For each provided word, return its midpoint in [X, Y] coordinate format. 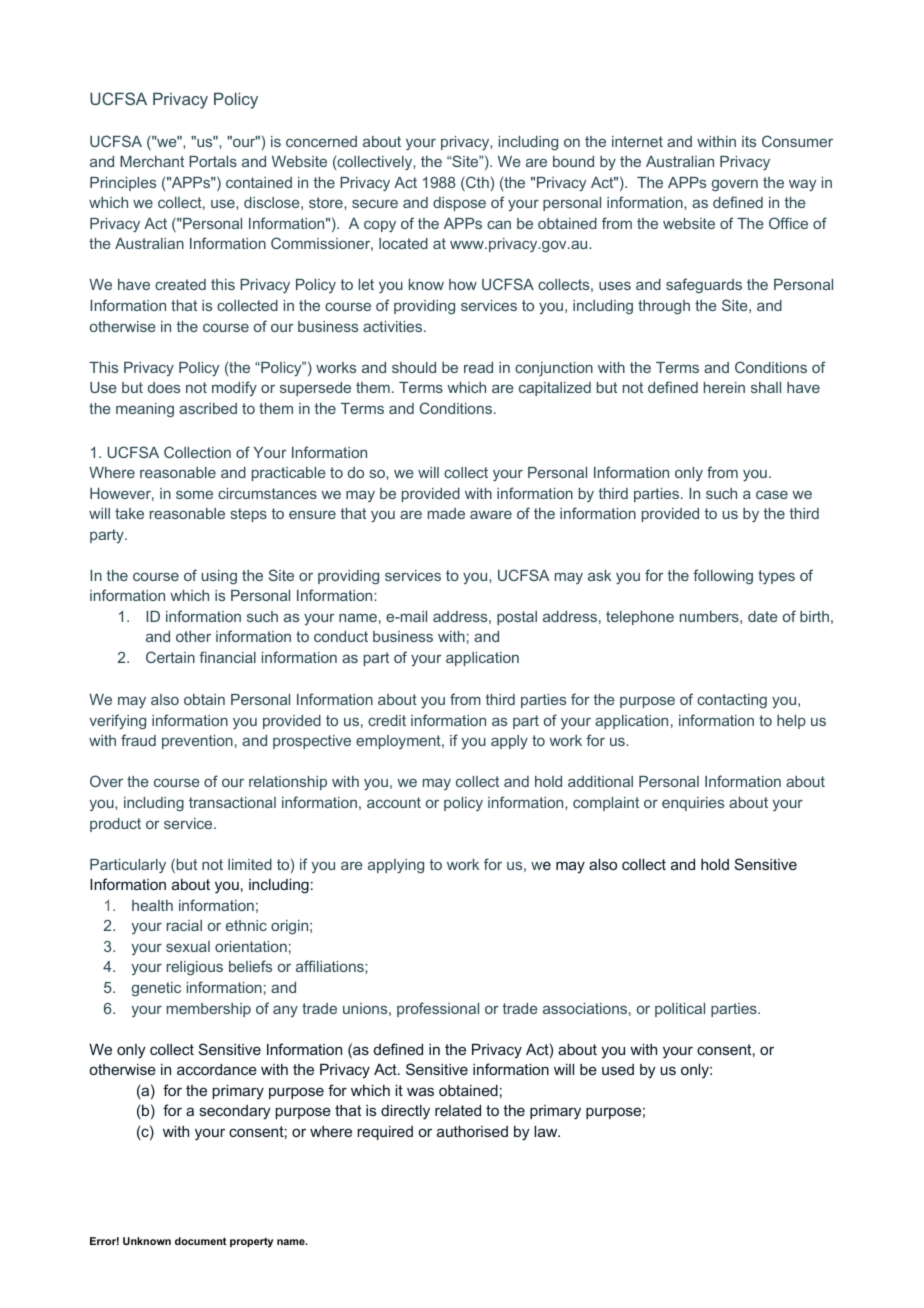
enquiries [693, 804]
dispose [459, 204]
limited [250, 864]
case [772, 494]
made [446, 513]
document [200, 1241]
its [749, 141]
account [394, 802]
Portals [213, 161]
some [194, 494]
